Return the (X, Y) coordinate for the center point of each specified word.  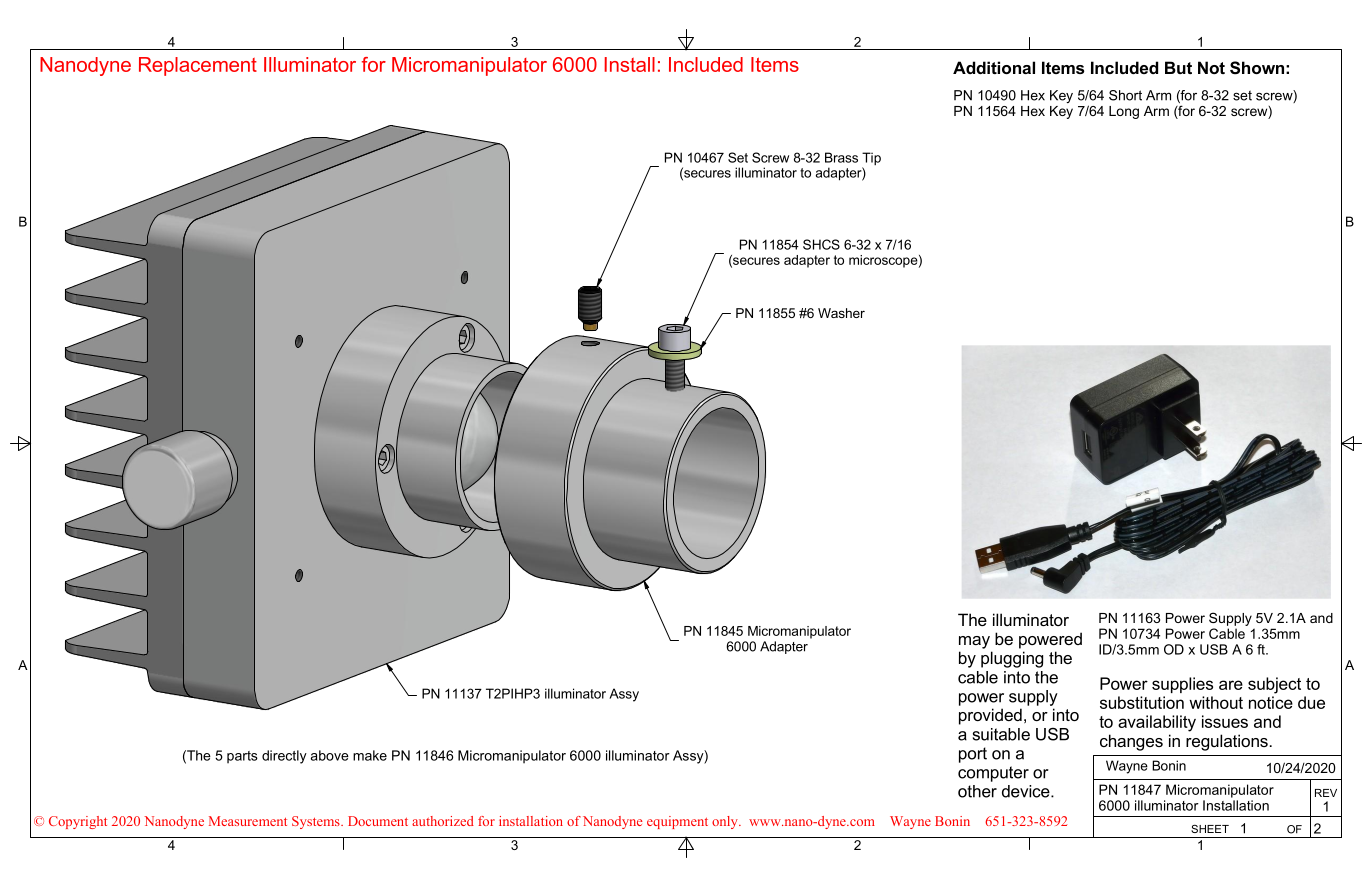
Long (1124, 112)
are (1231, 685)
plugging (1012, 659)
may (974, 642)
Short (1125, 95)
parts (242, 757)
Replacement (198, 66)
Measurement (248, 821)
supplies (1182, 685)
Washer (841, 313)
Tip (871, 160)
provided (990, 716)
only (726, 822)
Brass (841, 157)
